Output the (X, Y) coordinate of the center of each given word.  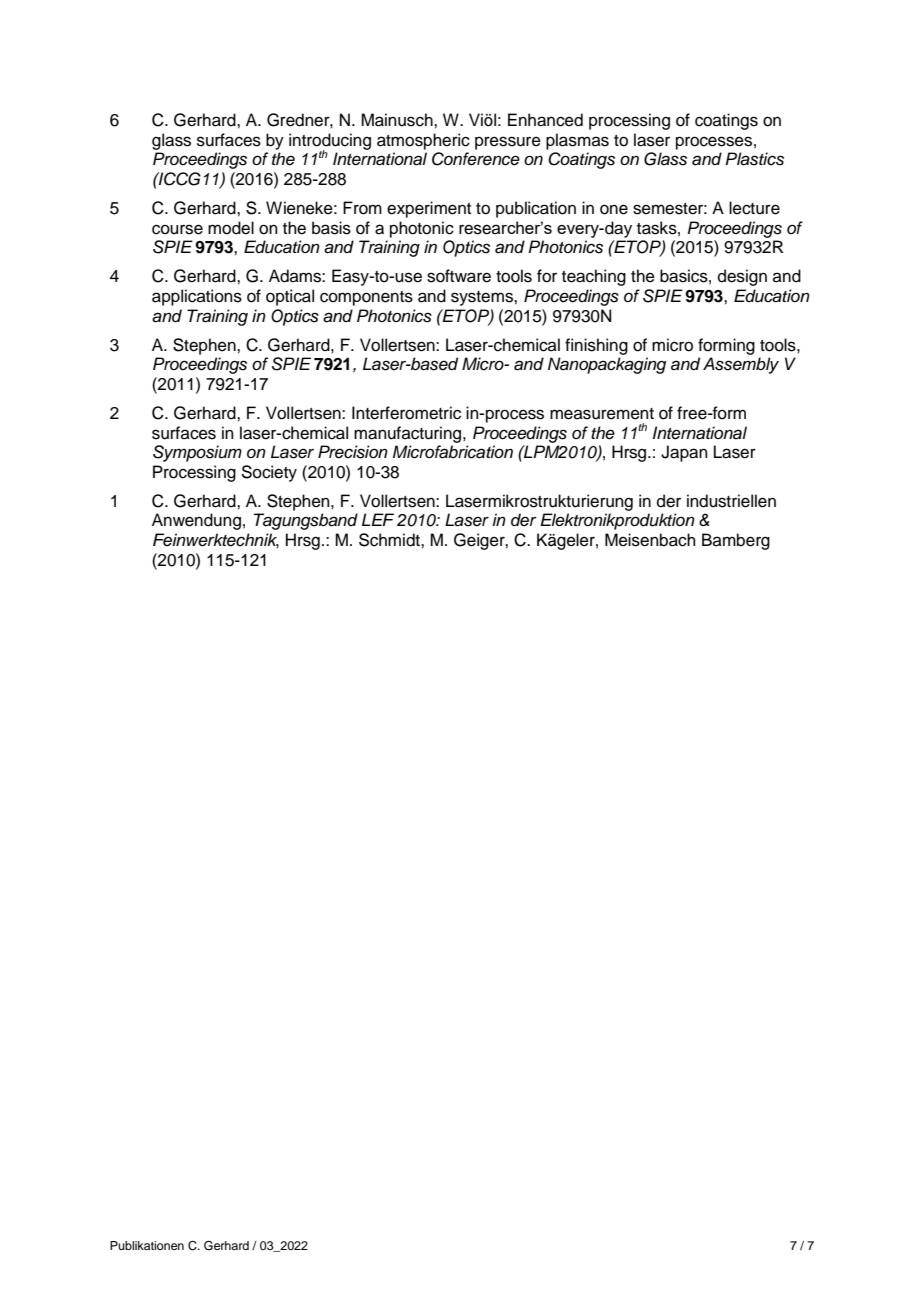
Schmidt (390, 540)
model (231, 228)
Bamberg (736, 541)
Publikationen (147, 1245)
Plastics (754, 159)
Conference (476, 159)
